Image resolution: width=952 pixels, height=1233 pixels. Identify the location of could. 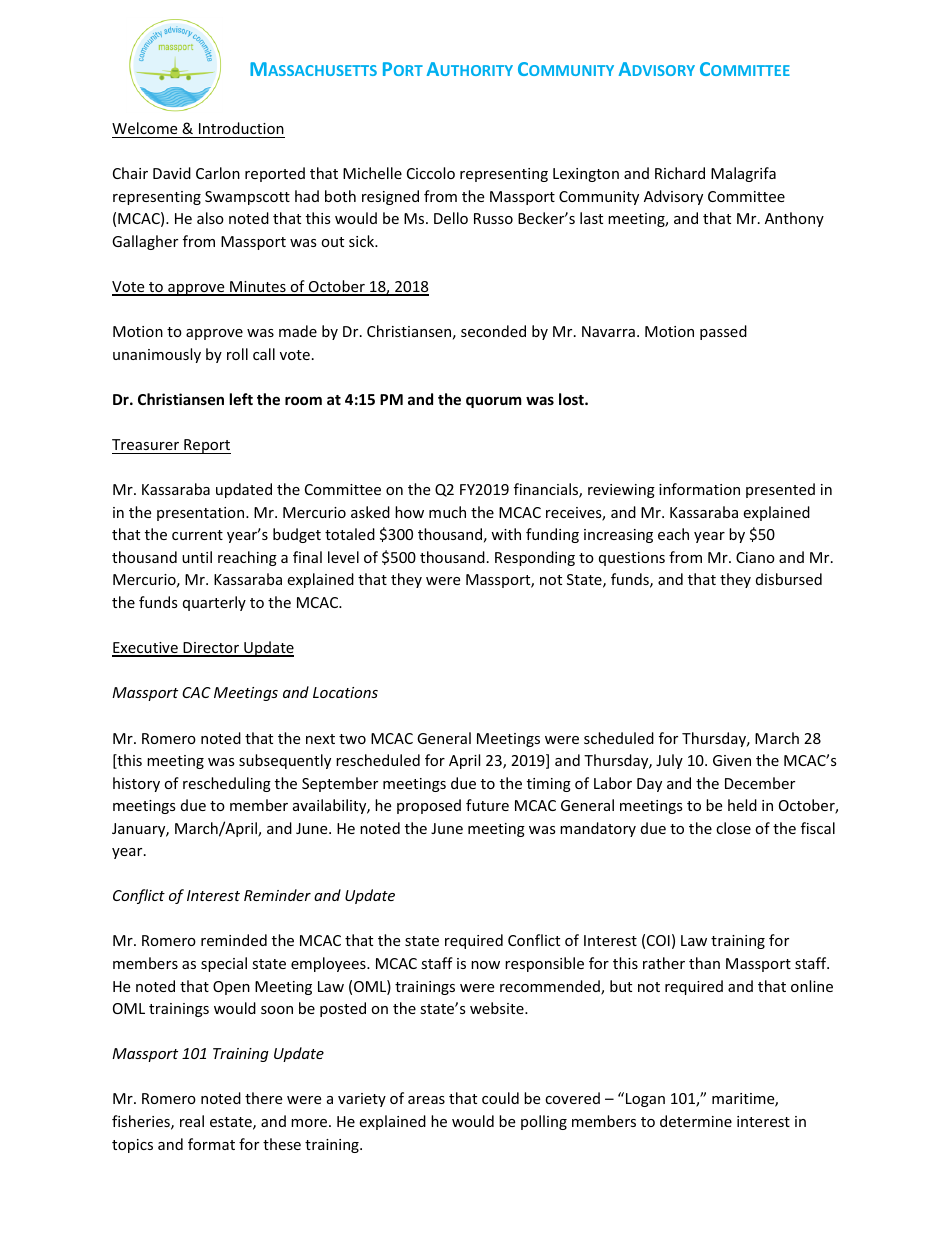
(500, 1098).
